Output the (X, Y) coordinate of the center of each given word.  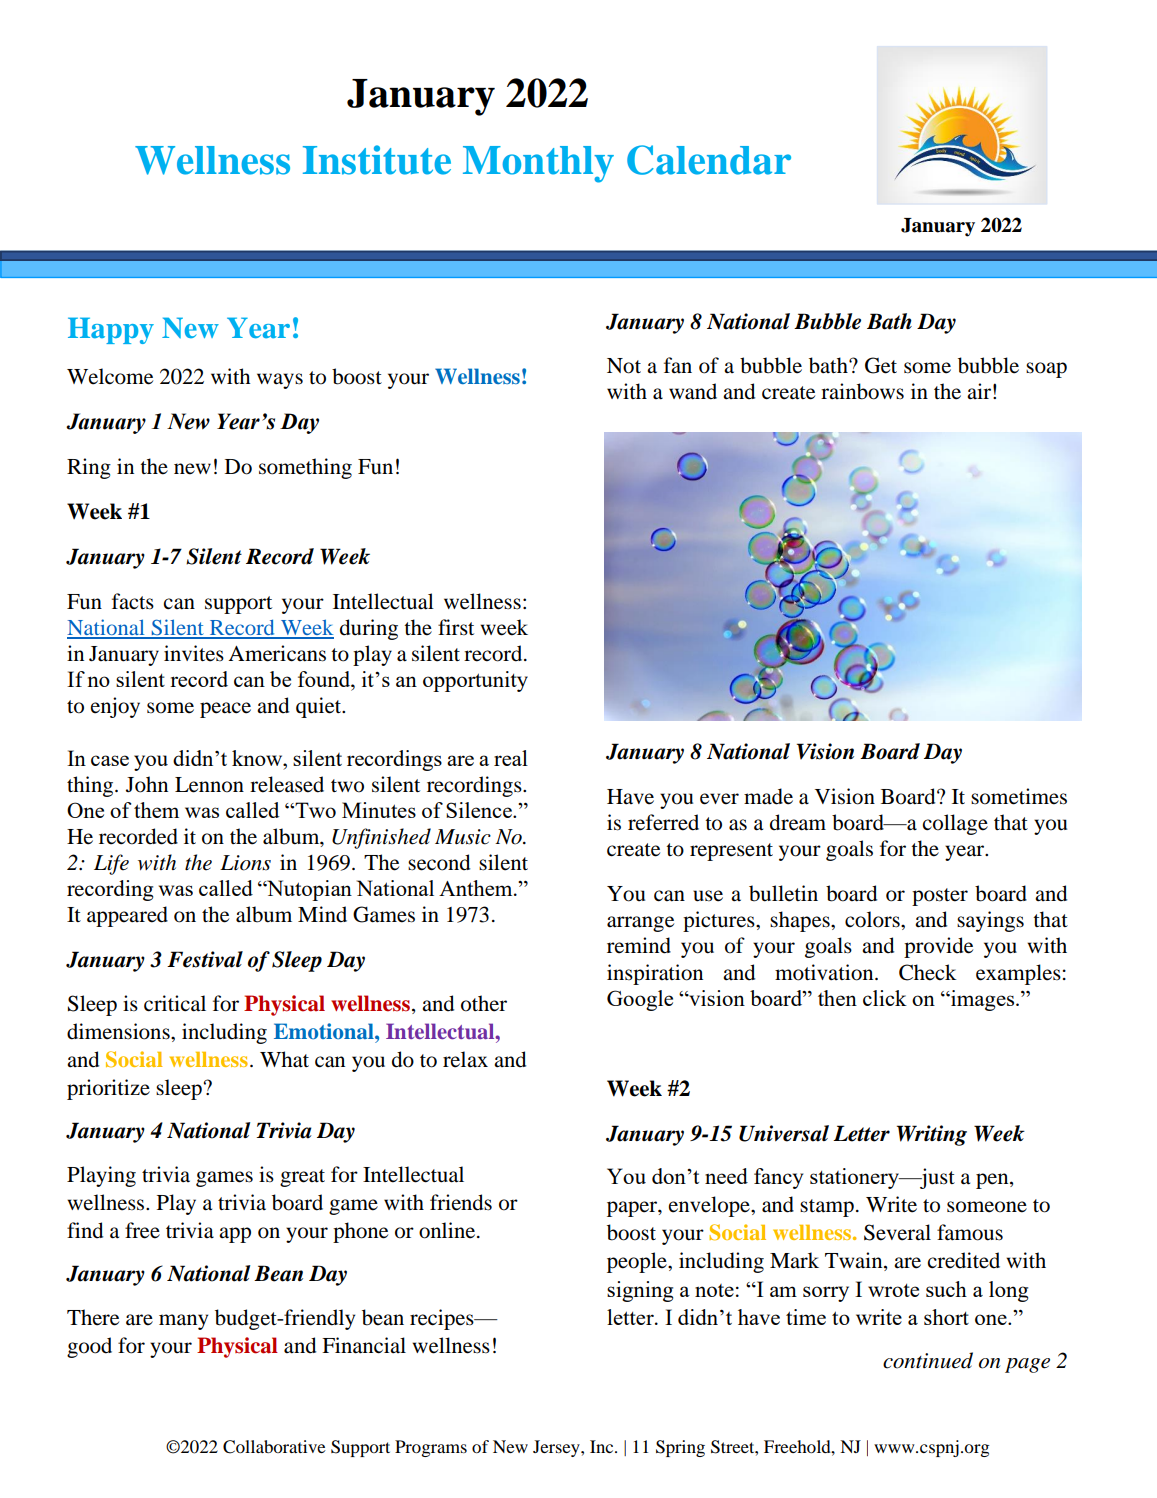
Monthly (538, 164)
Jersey (557, 1448)
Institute (377, 160)
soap (1046, 370)
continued (928, 1360)
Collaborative (274, 1447)
